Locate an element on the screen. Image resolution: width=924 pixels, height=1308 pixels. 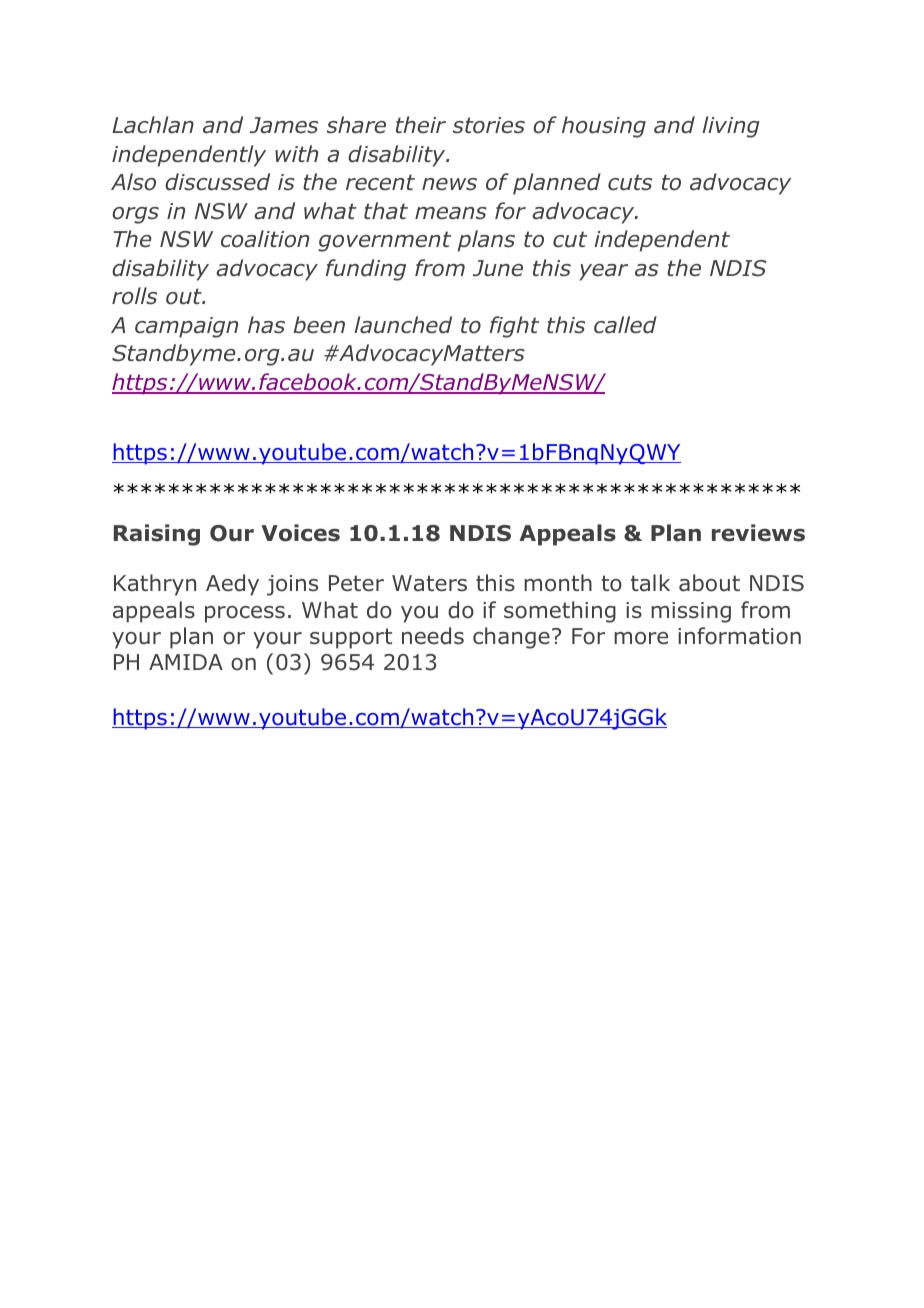
coalition is located at coordinates (265, 239).
